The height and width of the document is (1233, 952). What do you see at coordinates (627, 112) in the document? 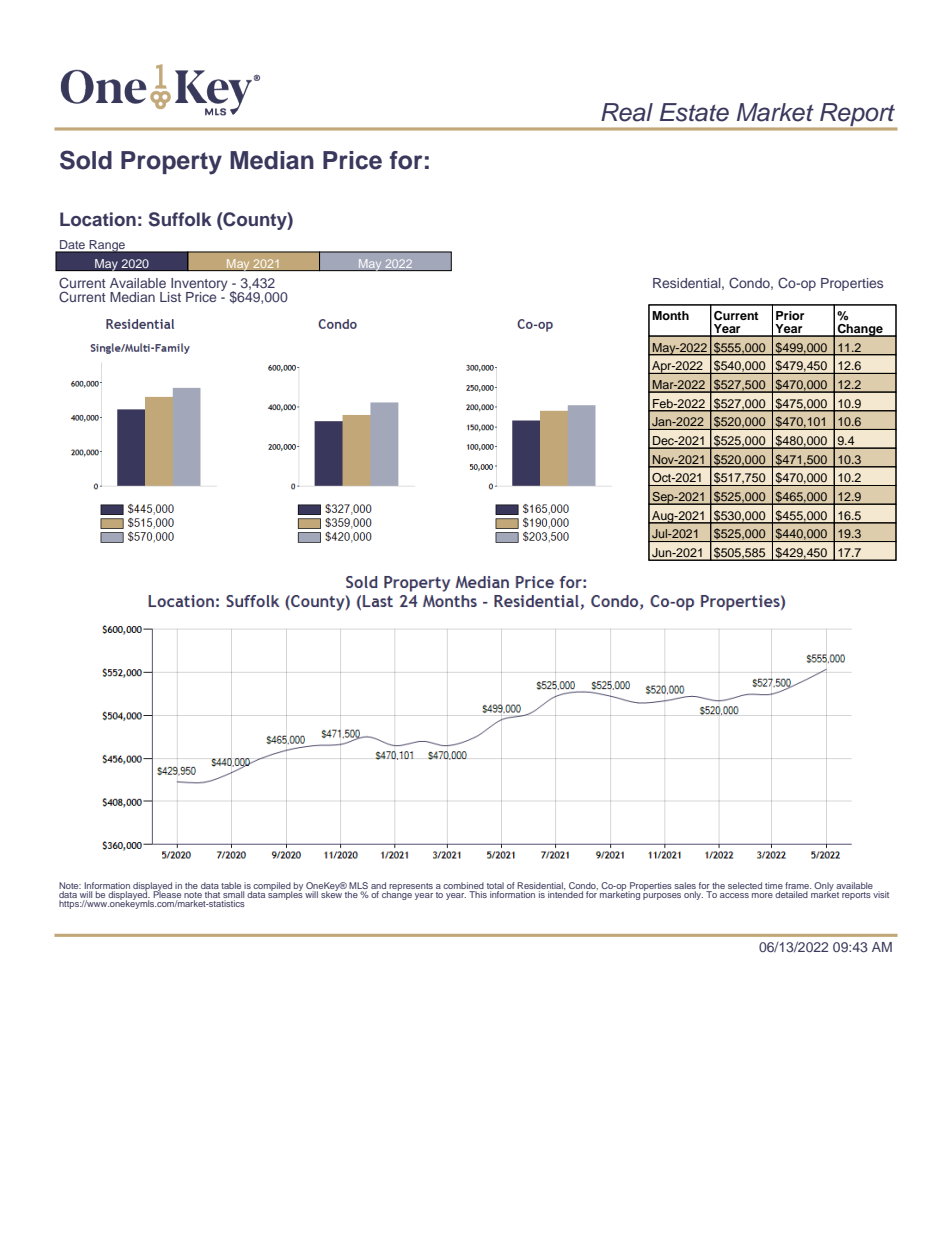
I see `Real` at bounding box center [627, 112].
